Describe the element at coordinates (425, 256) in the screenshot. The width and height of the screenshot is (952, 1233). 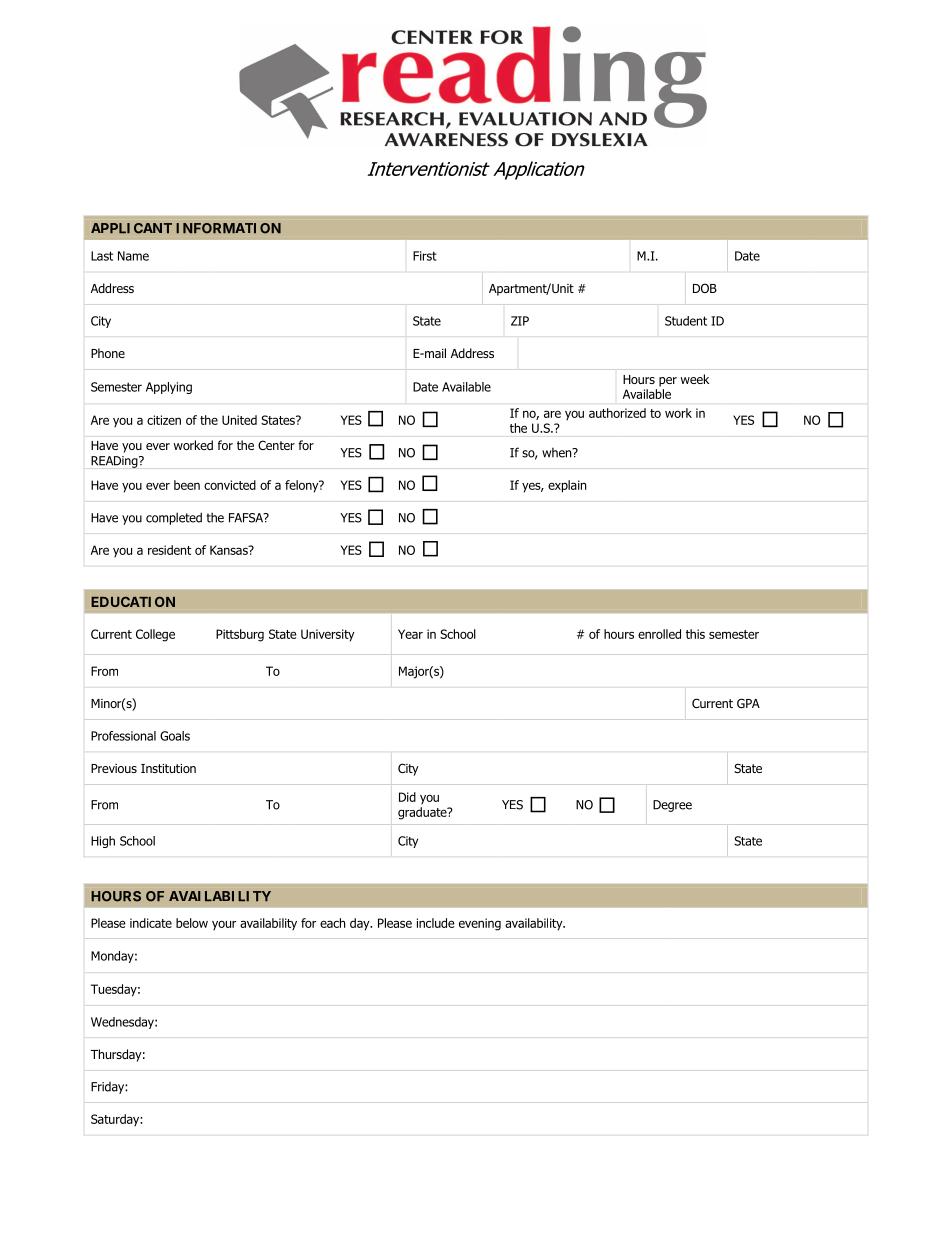
I see `First` at that location.
